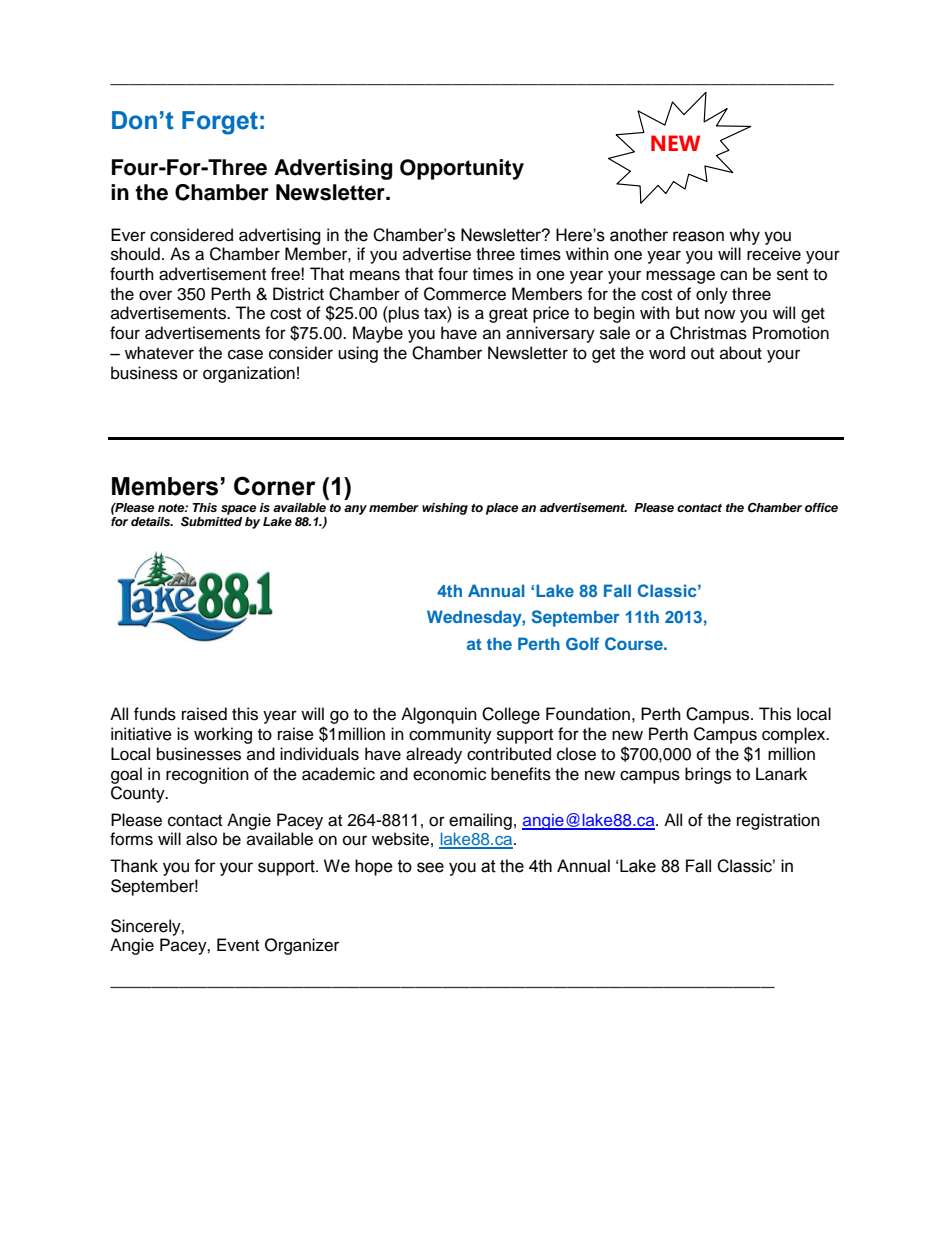  What do you see at coordinates (550, 334) in the screenshot?
I see `anniversary` at bounding box center [550, 334].
